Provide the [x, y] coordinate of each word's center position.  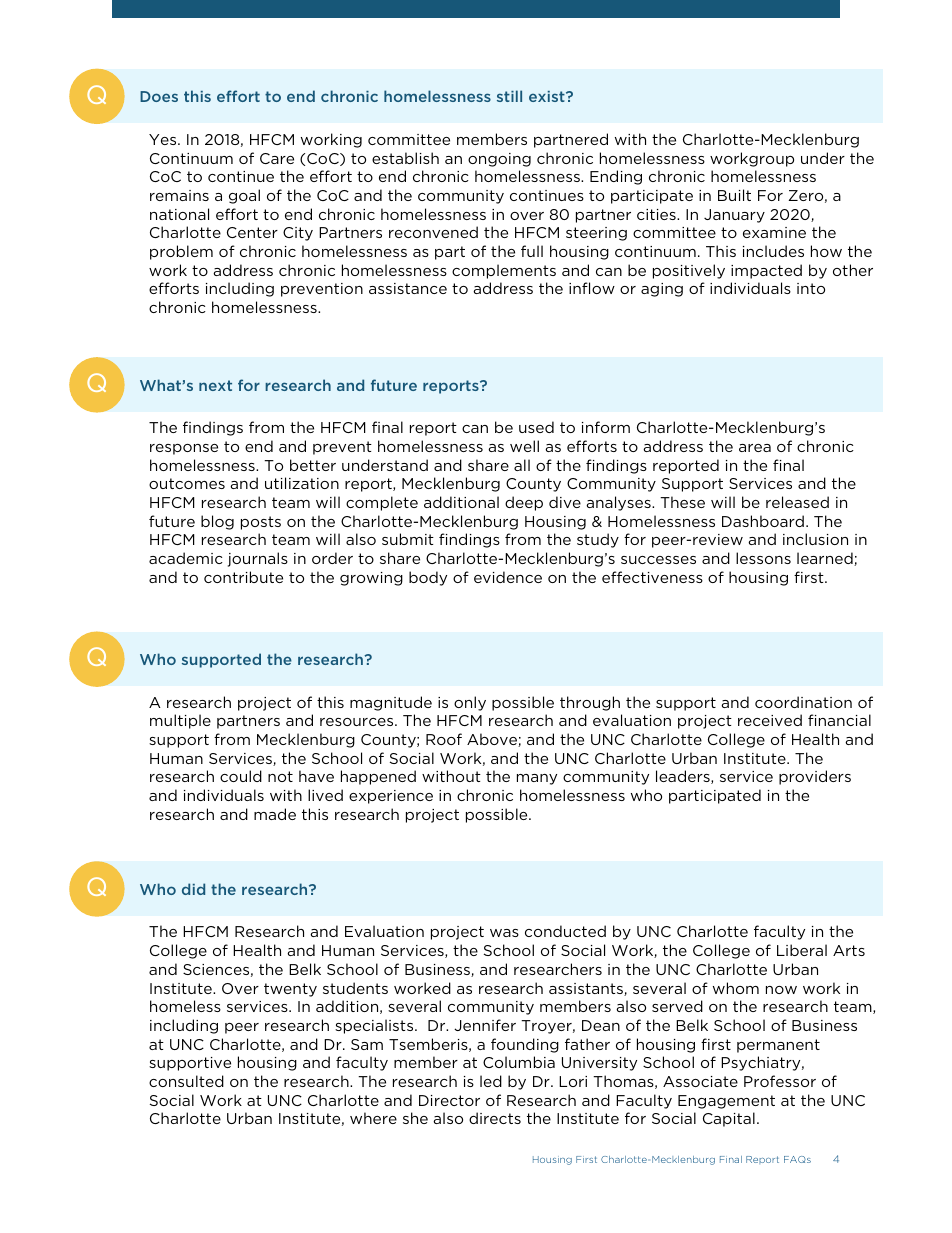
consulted [186, 1081]
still [509, 96]
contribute [243, 577]
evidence [508, 577]
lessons [763, 558]
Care [277, 158]
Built [734, 195]
